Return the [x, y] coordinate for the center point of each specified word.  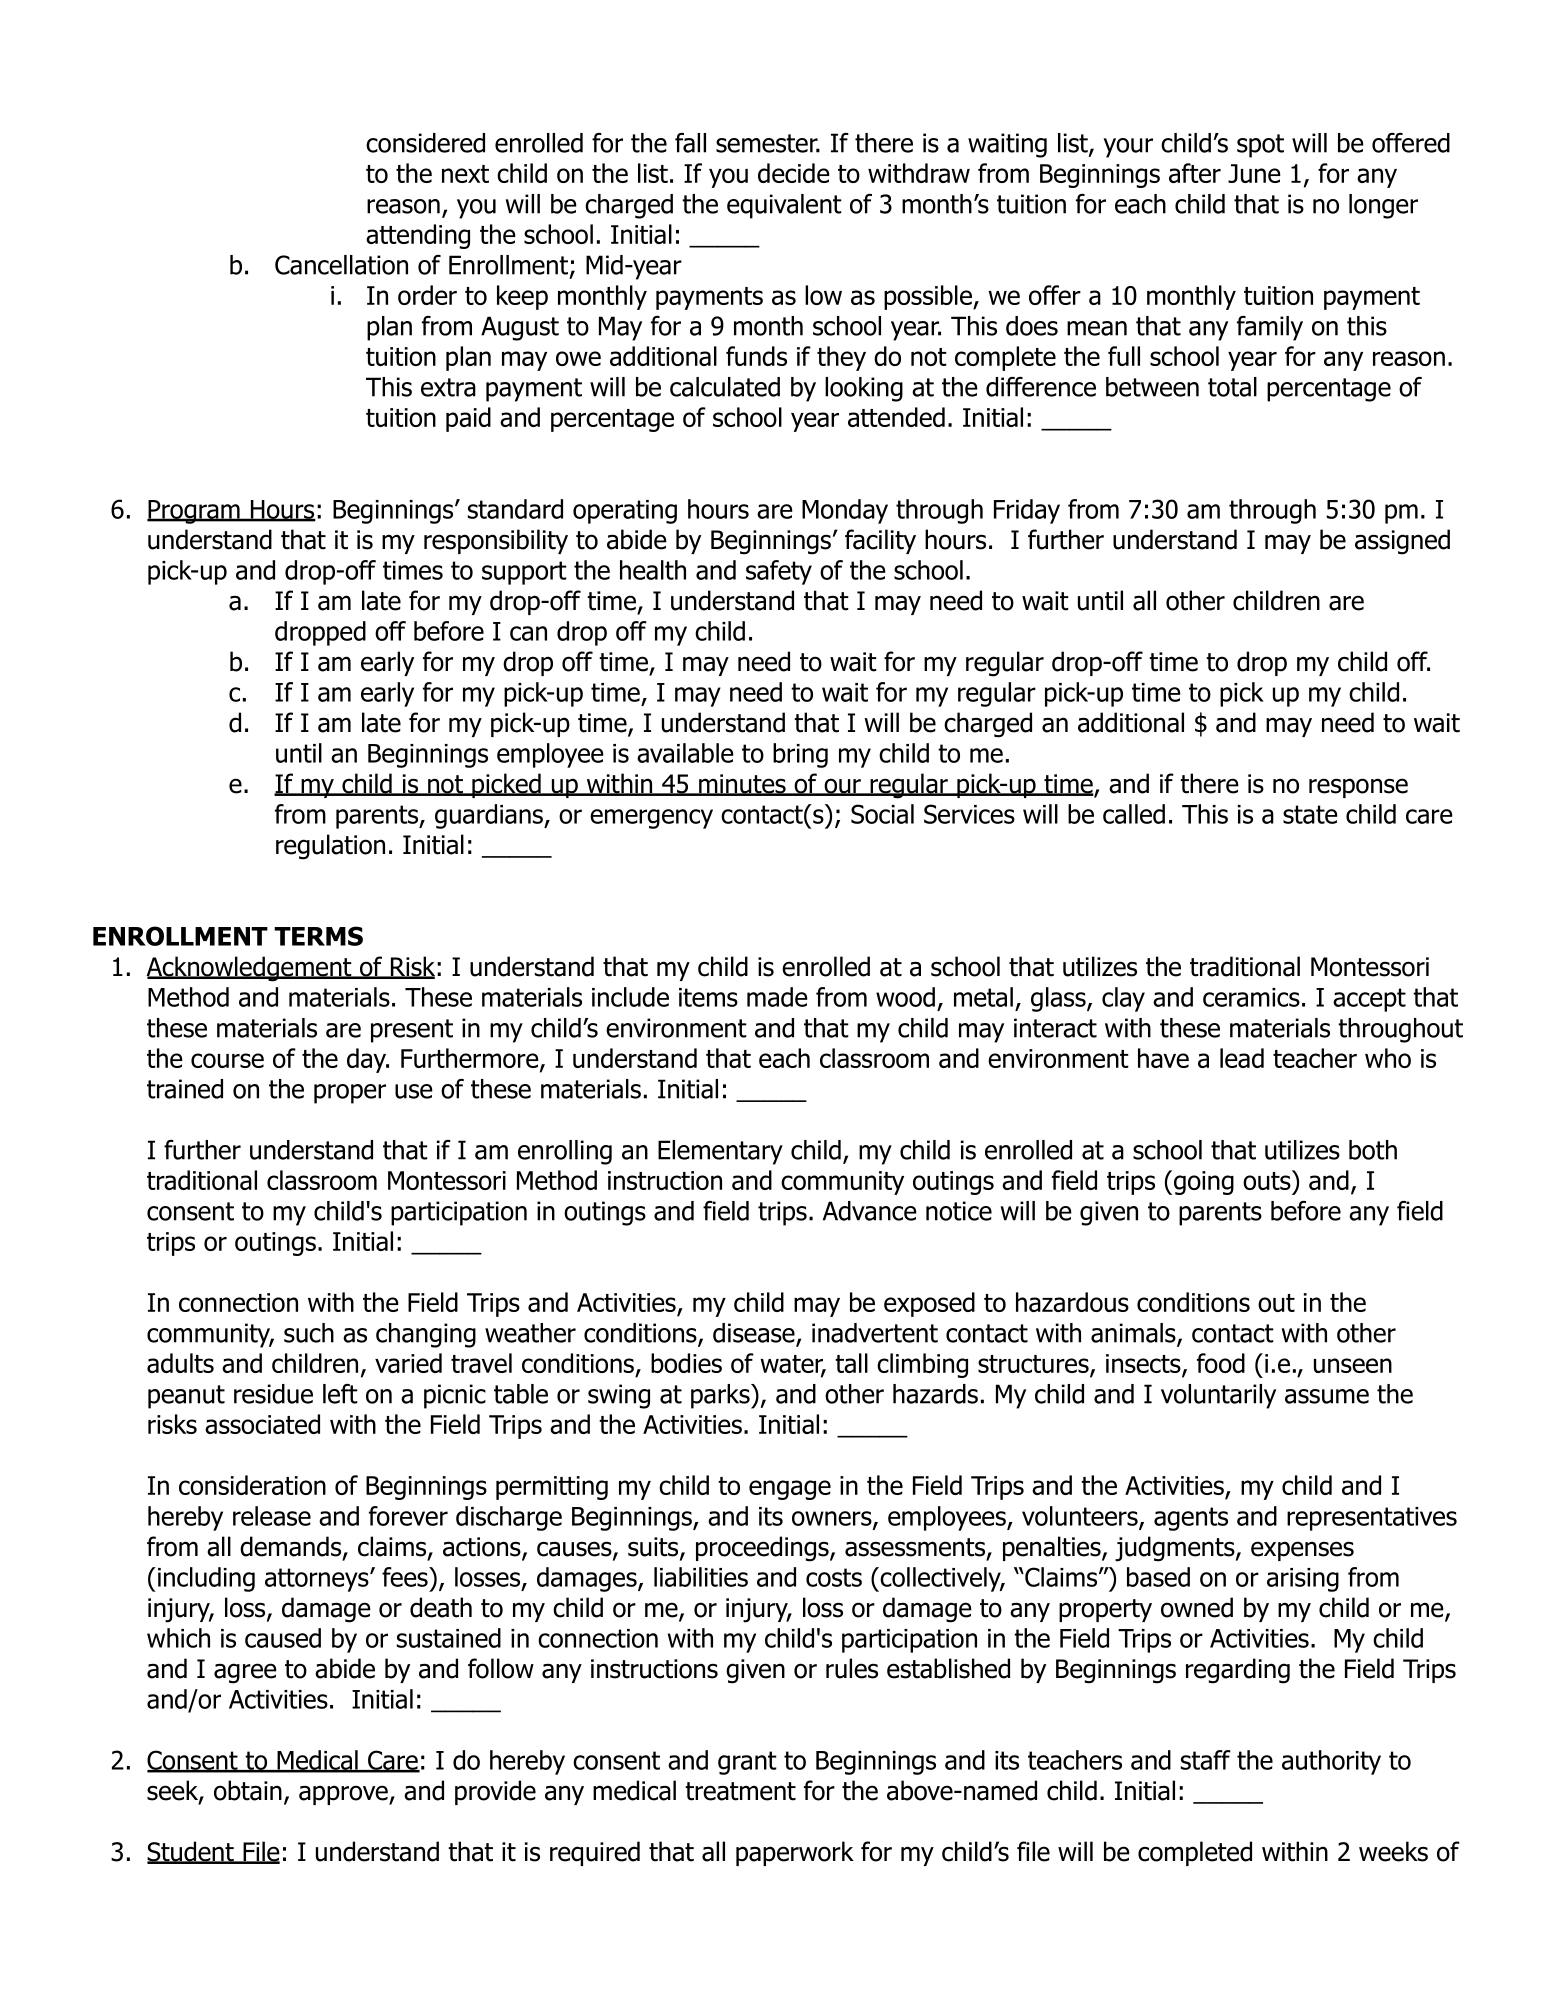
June [1254, 173]
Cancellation [341, 265]
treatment [740, 1791]
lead [1242, 1058]
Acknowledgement [250, 969]
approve [344, 1795]
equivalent [784, 206]
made [777, 997]
